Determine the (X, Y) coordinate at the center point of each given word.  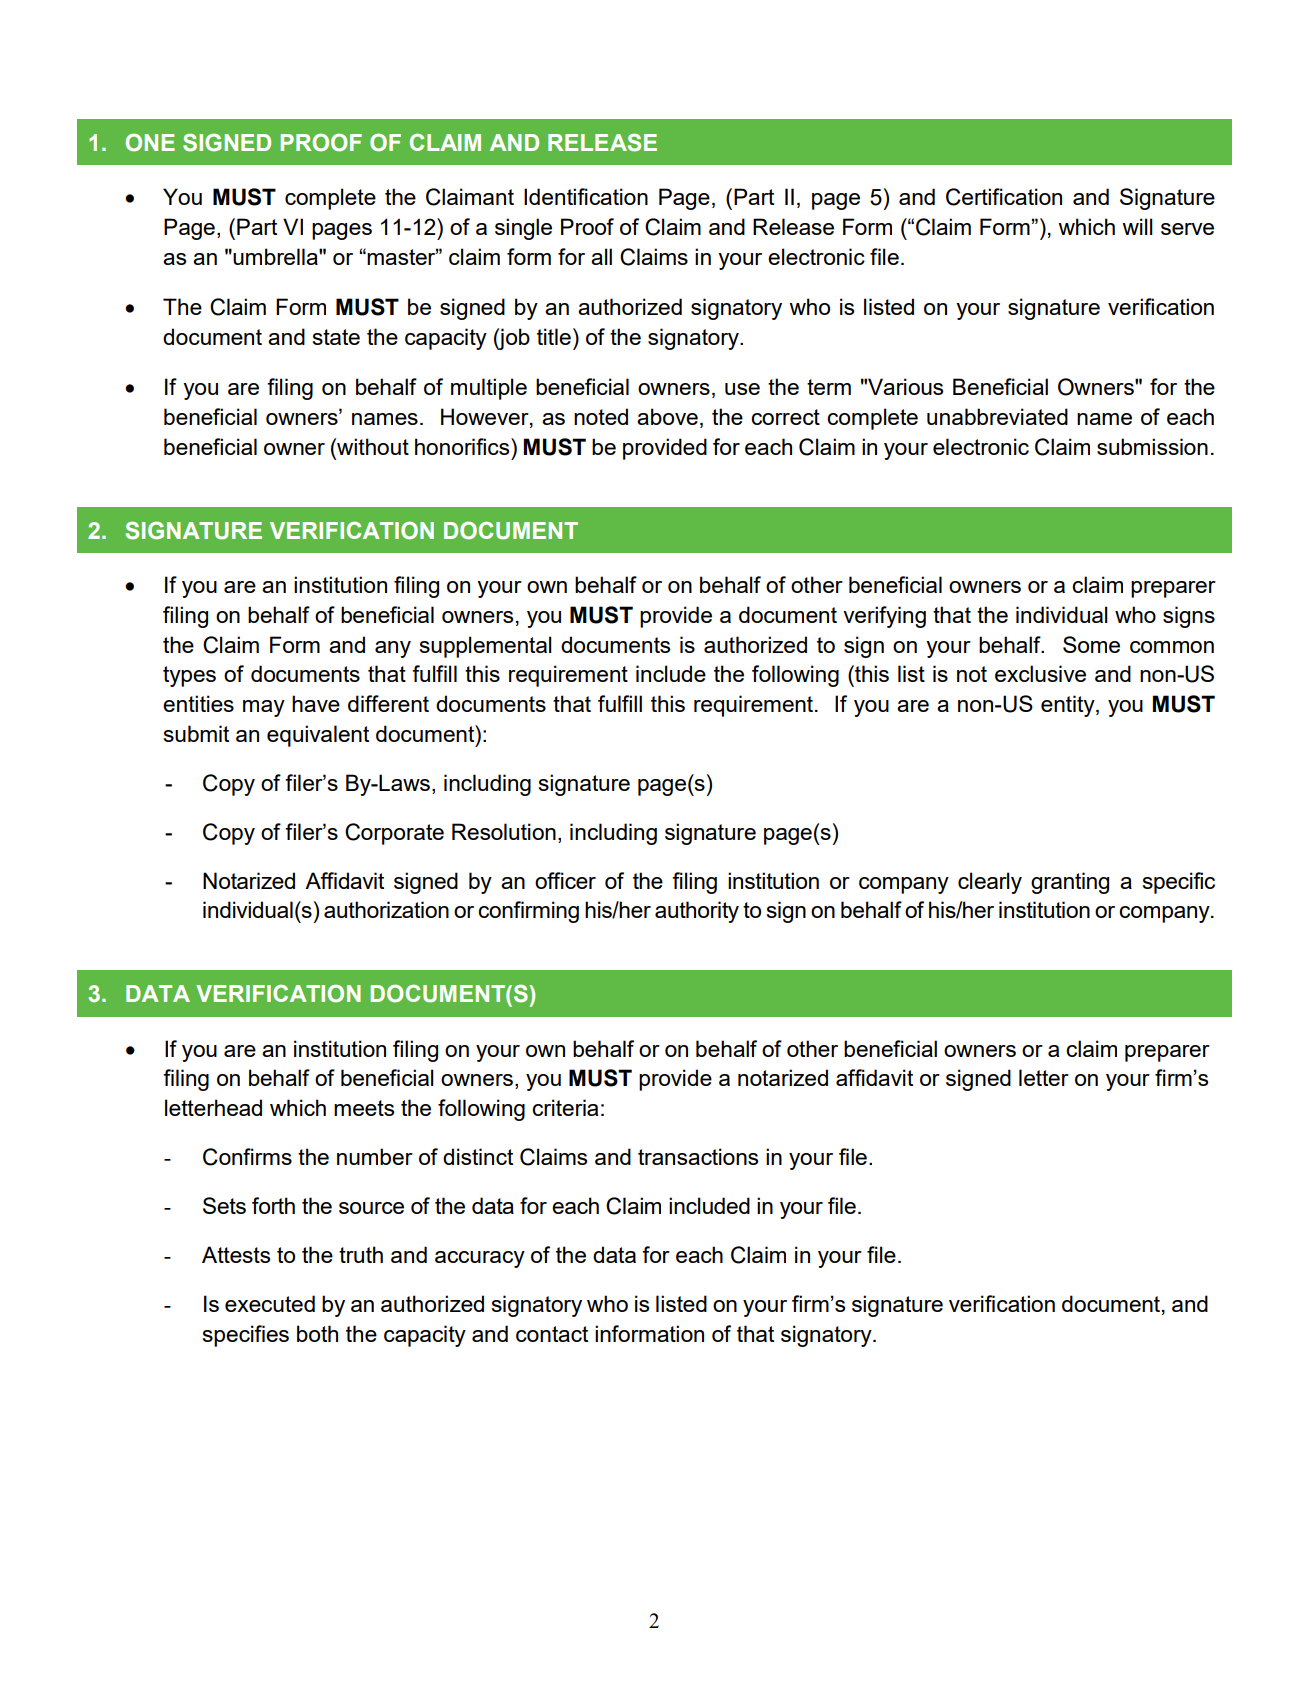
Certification (1004, 197)
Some (1091, 644)
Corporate (394, 834)
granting (1070, 883)
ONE (150, 142)
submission (1152, 446)
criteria (565, 1107)
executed (270, 1303)
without (372, 446)
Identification (586, 196)
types (189, 676)
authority (697, 912)
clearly (990, 883)
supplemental (485, 647)
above (667, 416)
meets (364, 1108)
